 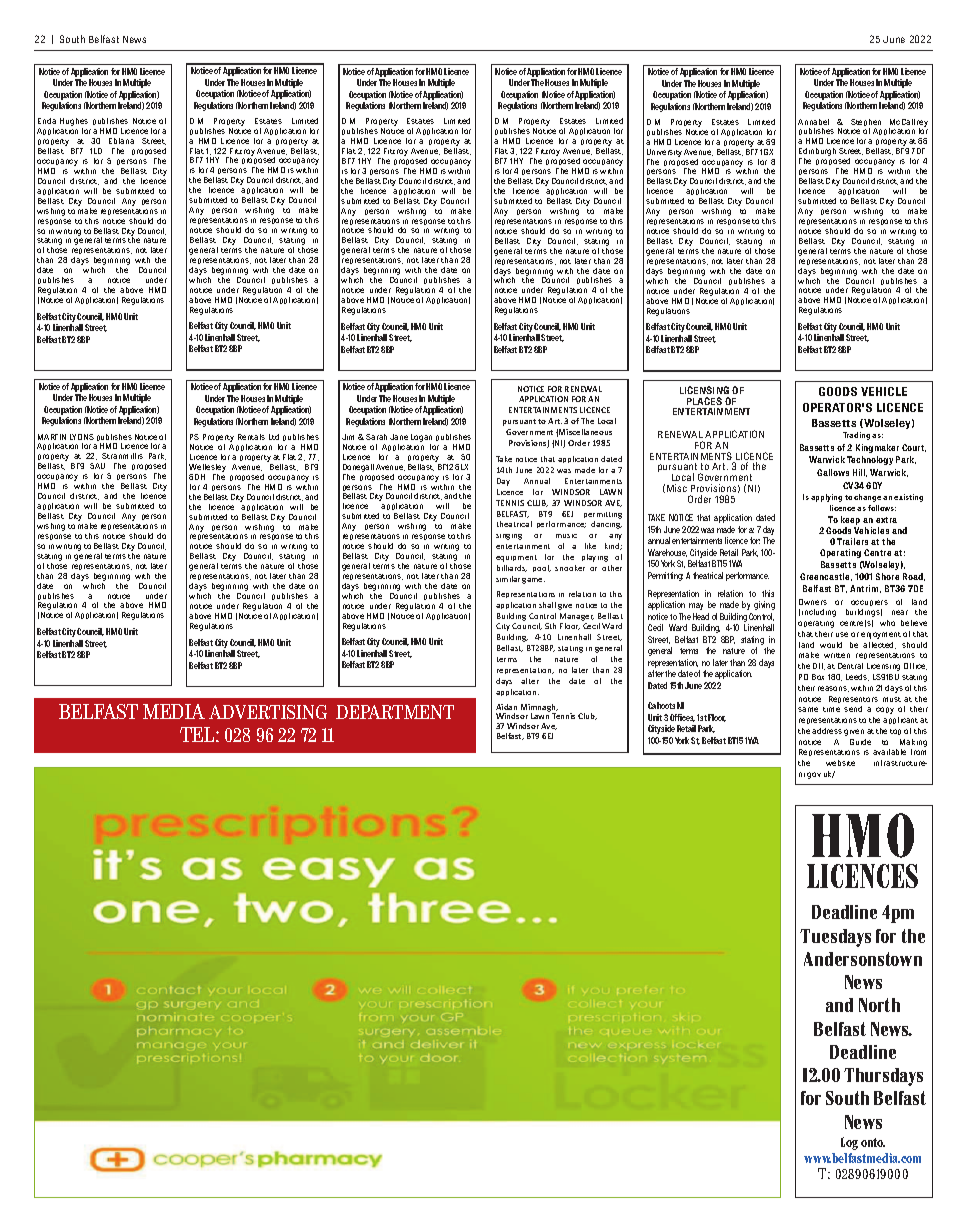 I want to click on Edinburgh, so click(x=817, y=153).
